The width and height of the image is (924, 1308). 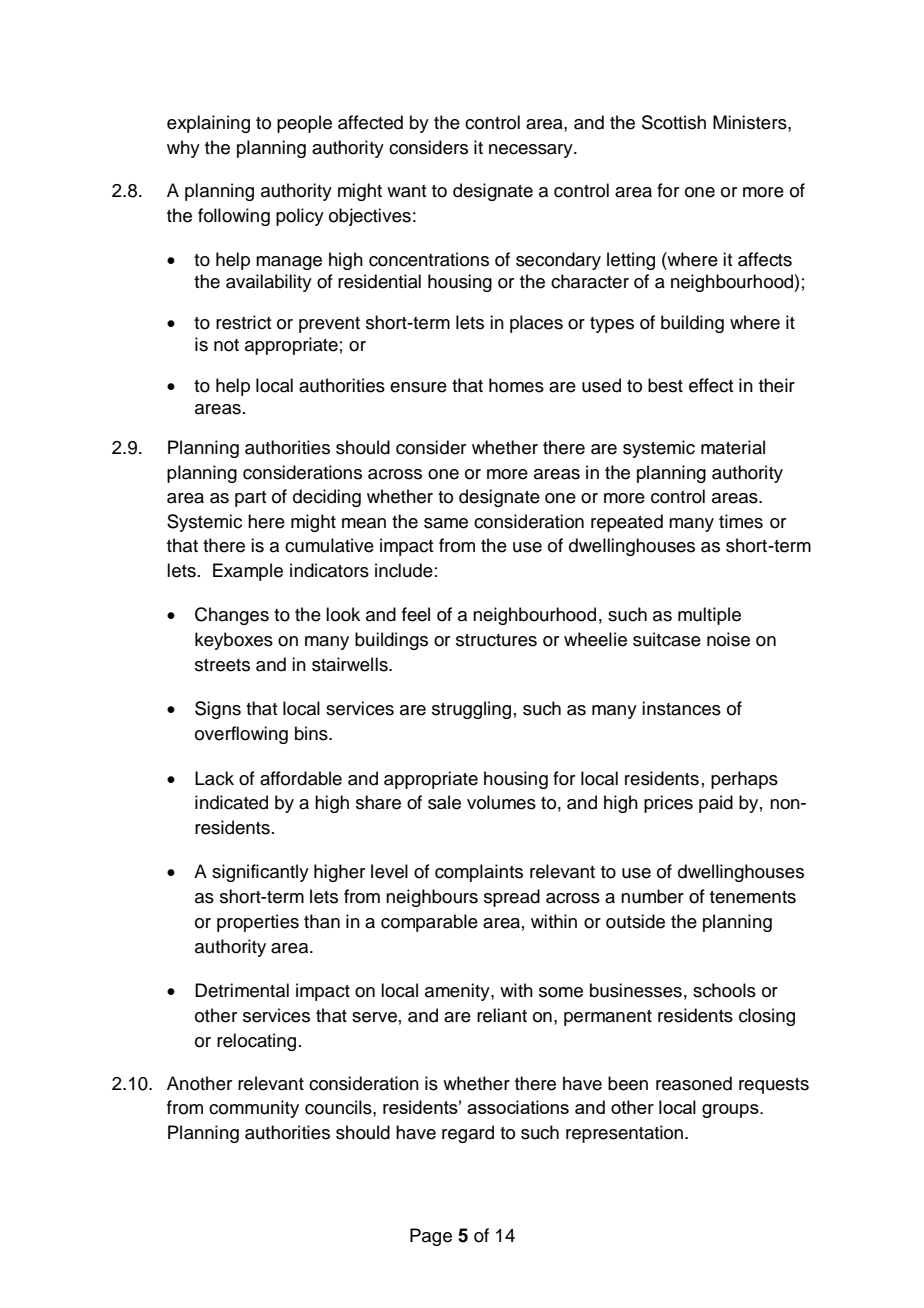 What do you see at coordinates (251, 499) in the image?
I see `part` at bounding box center [251, 499].
